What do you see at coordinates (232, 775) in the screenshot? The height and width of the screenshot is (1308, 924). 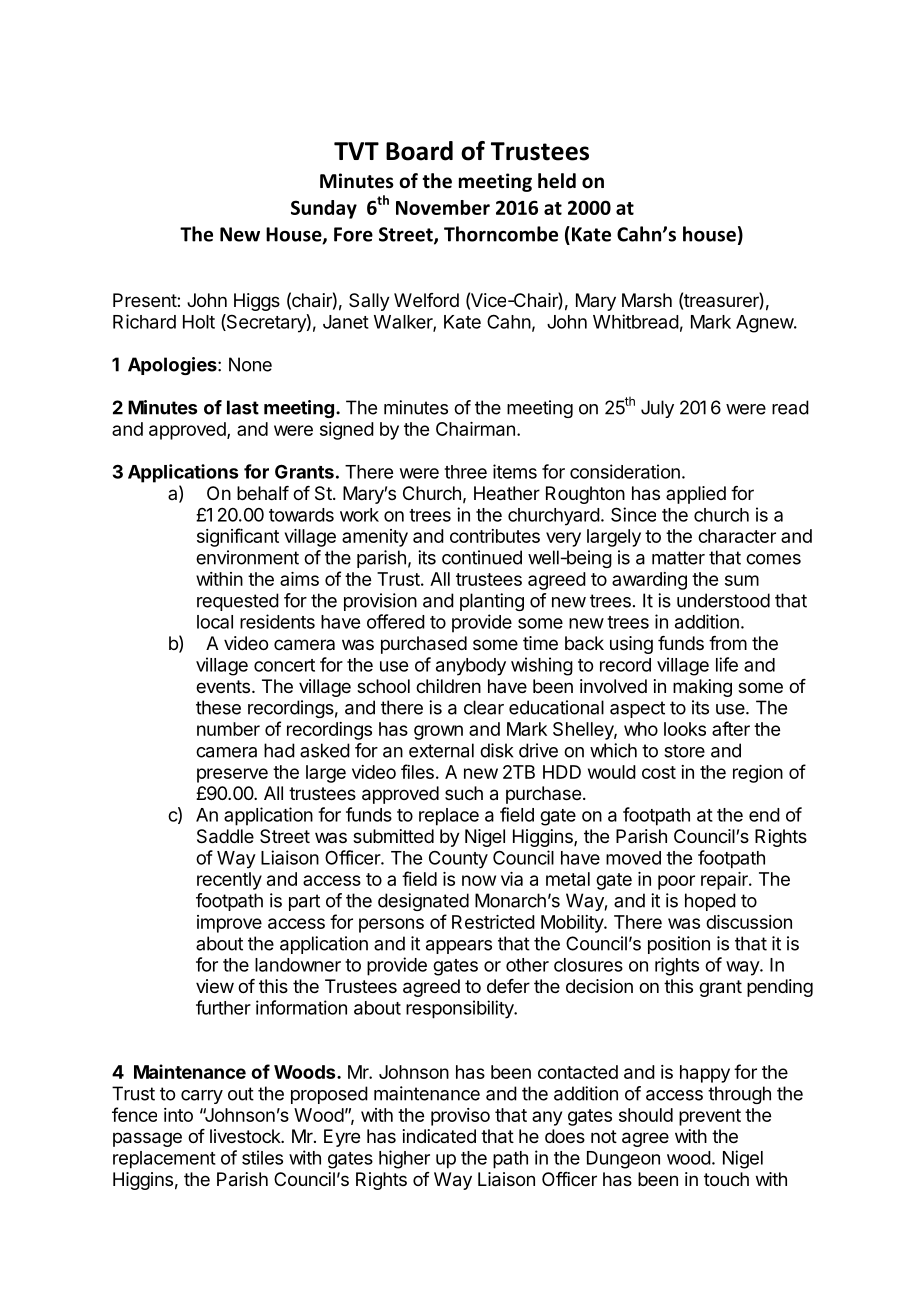 I see `preserve` at bounding box center [232, 775].
